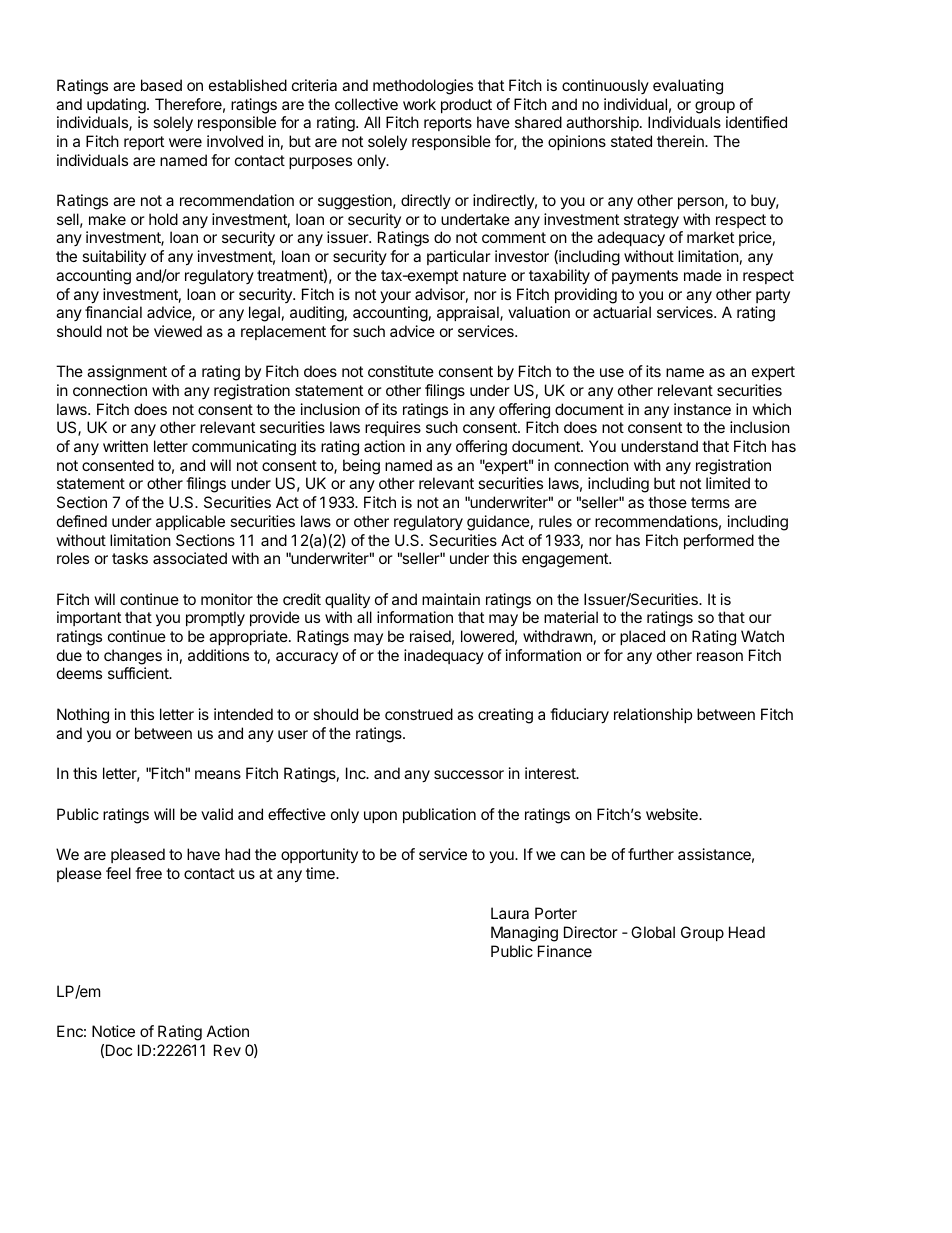  I want to click on constitute, so click(401, 371).
